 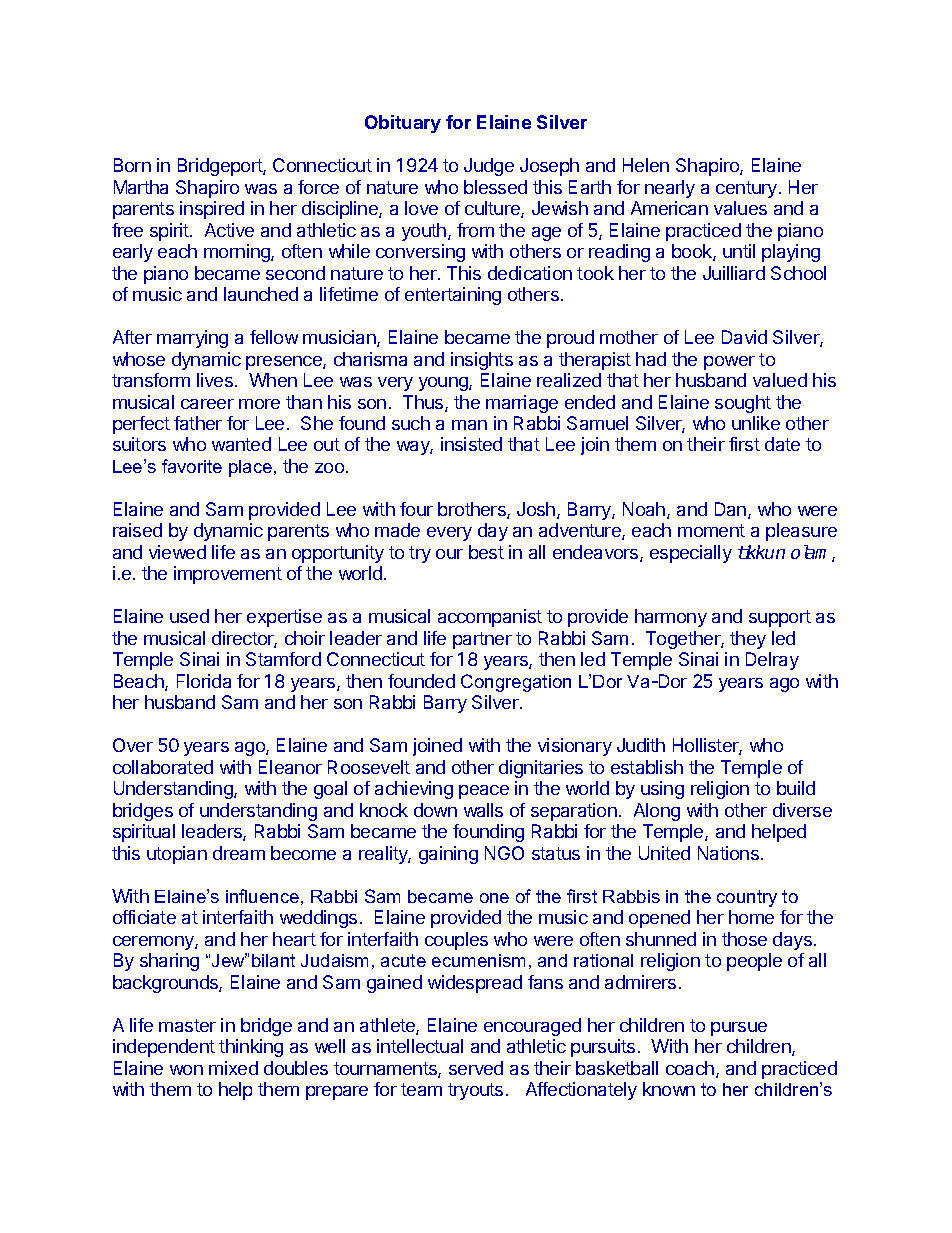 What do you see at coordinates (748, 189) in the image?
I see `century` at bounding box center [748, 189].
